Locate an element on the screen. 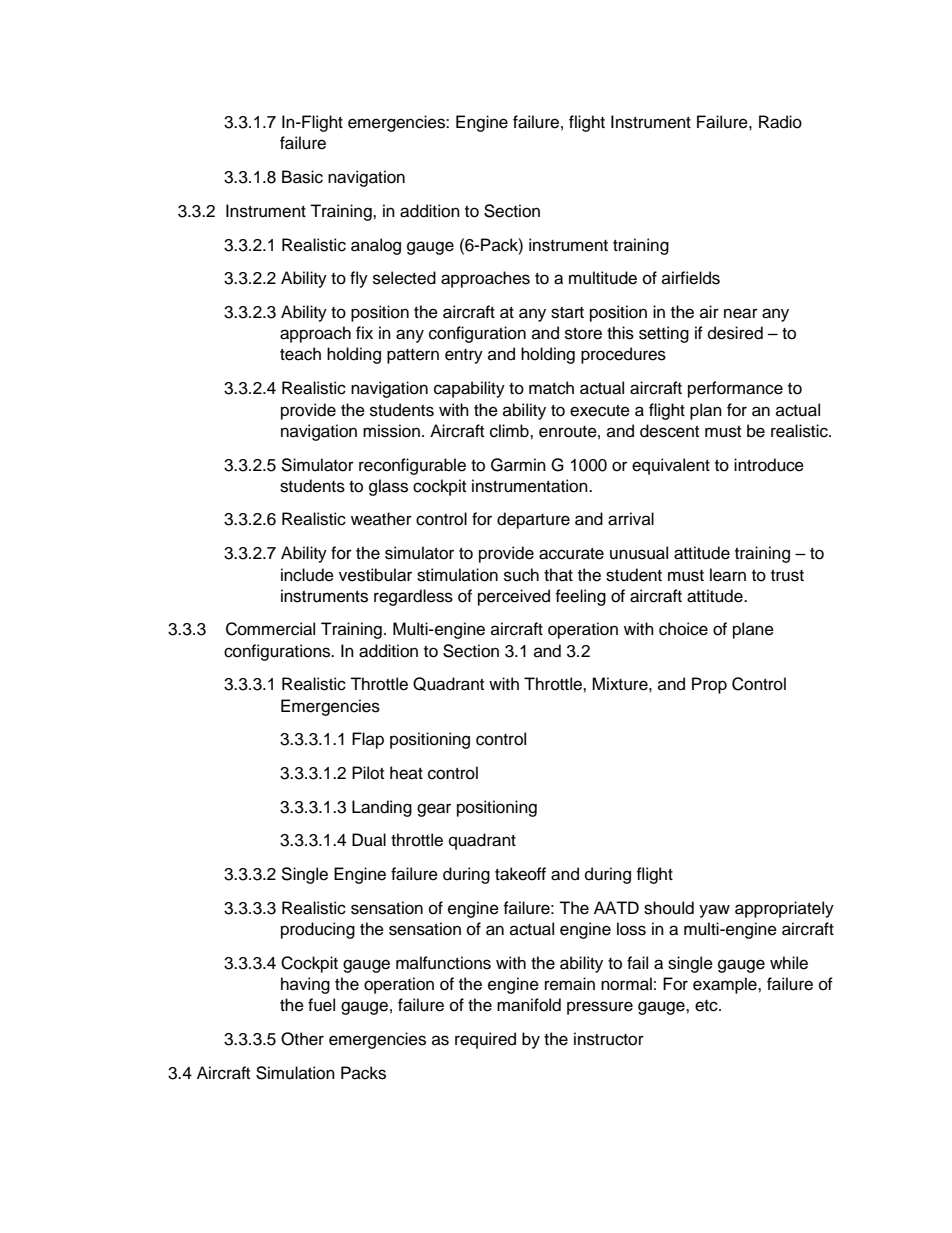  learn is located at coordinates (728, 575).
